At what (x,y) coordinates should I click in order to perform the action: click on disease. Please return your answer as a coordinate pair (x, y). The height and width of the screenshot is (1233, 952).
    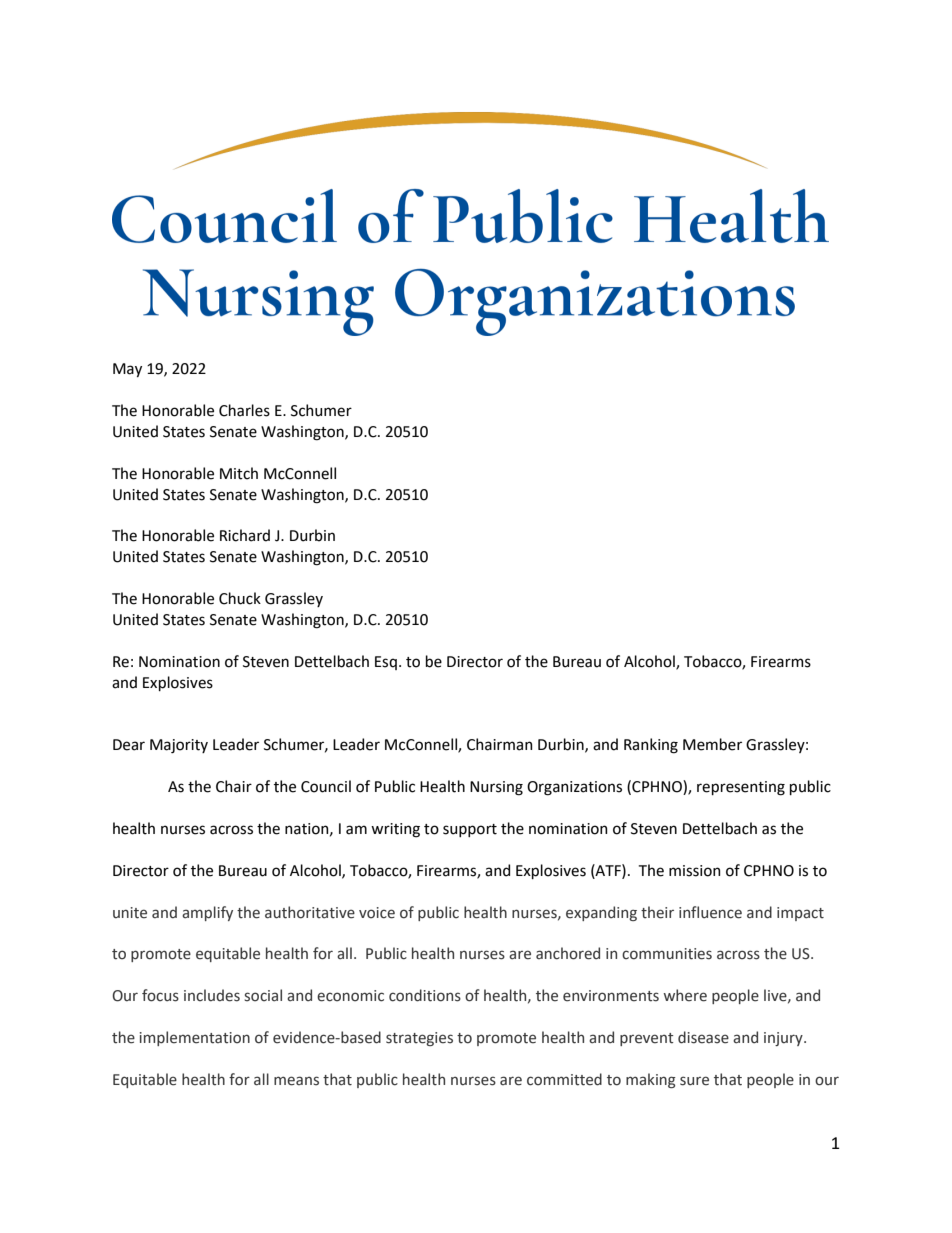
    Looking at the image, I should click on (703, 1037).
